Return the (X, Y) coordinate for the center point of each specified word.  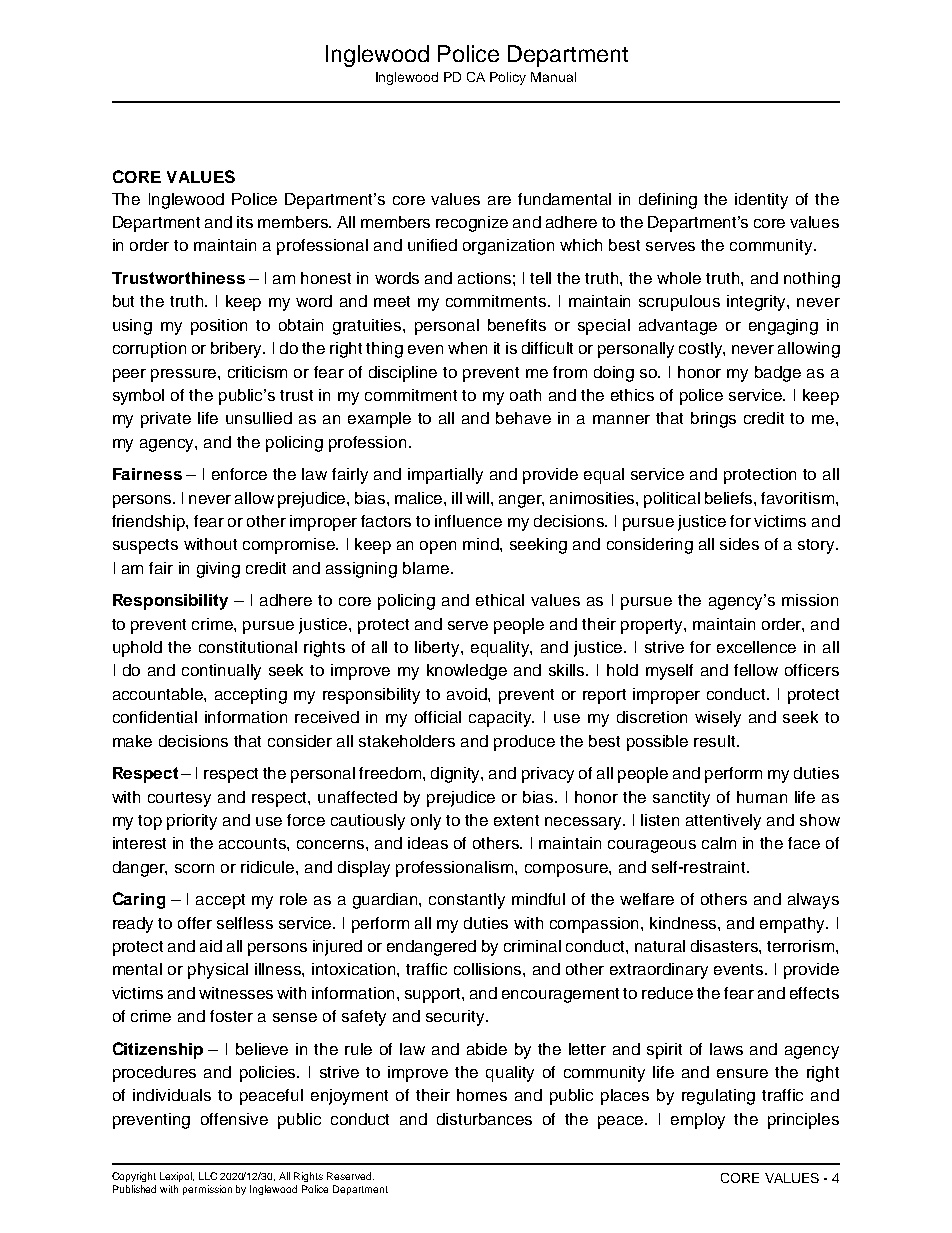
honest (326, 278)
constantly (467, 901)
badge (778, 374)
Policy (508, 78)
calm (719, 843)
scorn (194, 868)
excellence (756, 647)
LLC (208, 1176)
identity (761, 201)
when (467, 348)
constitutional (248, 647)
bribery (238, 350)
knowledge (467, 672)
